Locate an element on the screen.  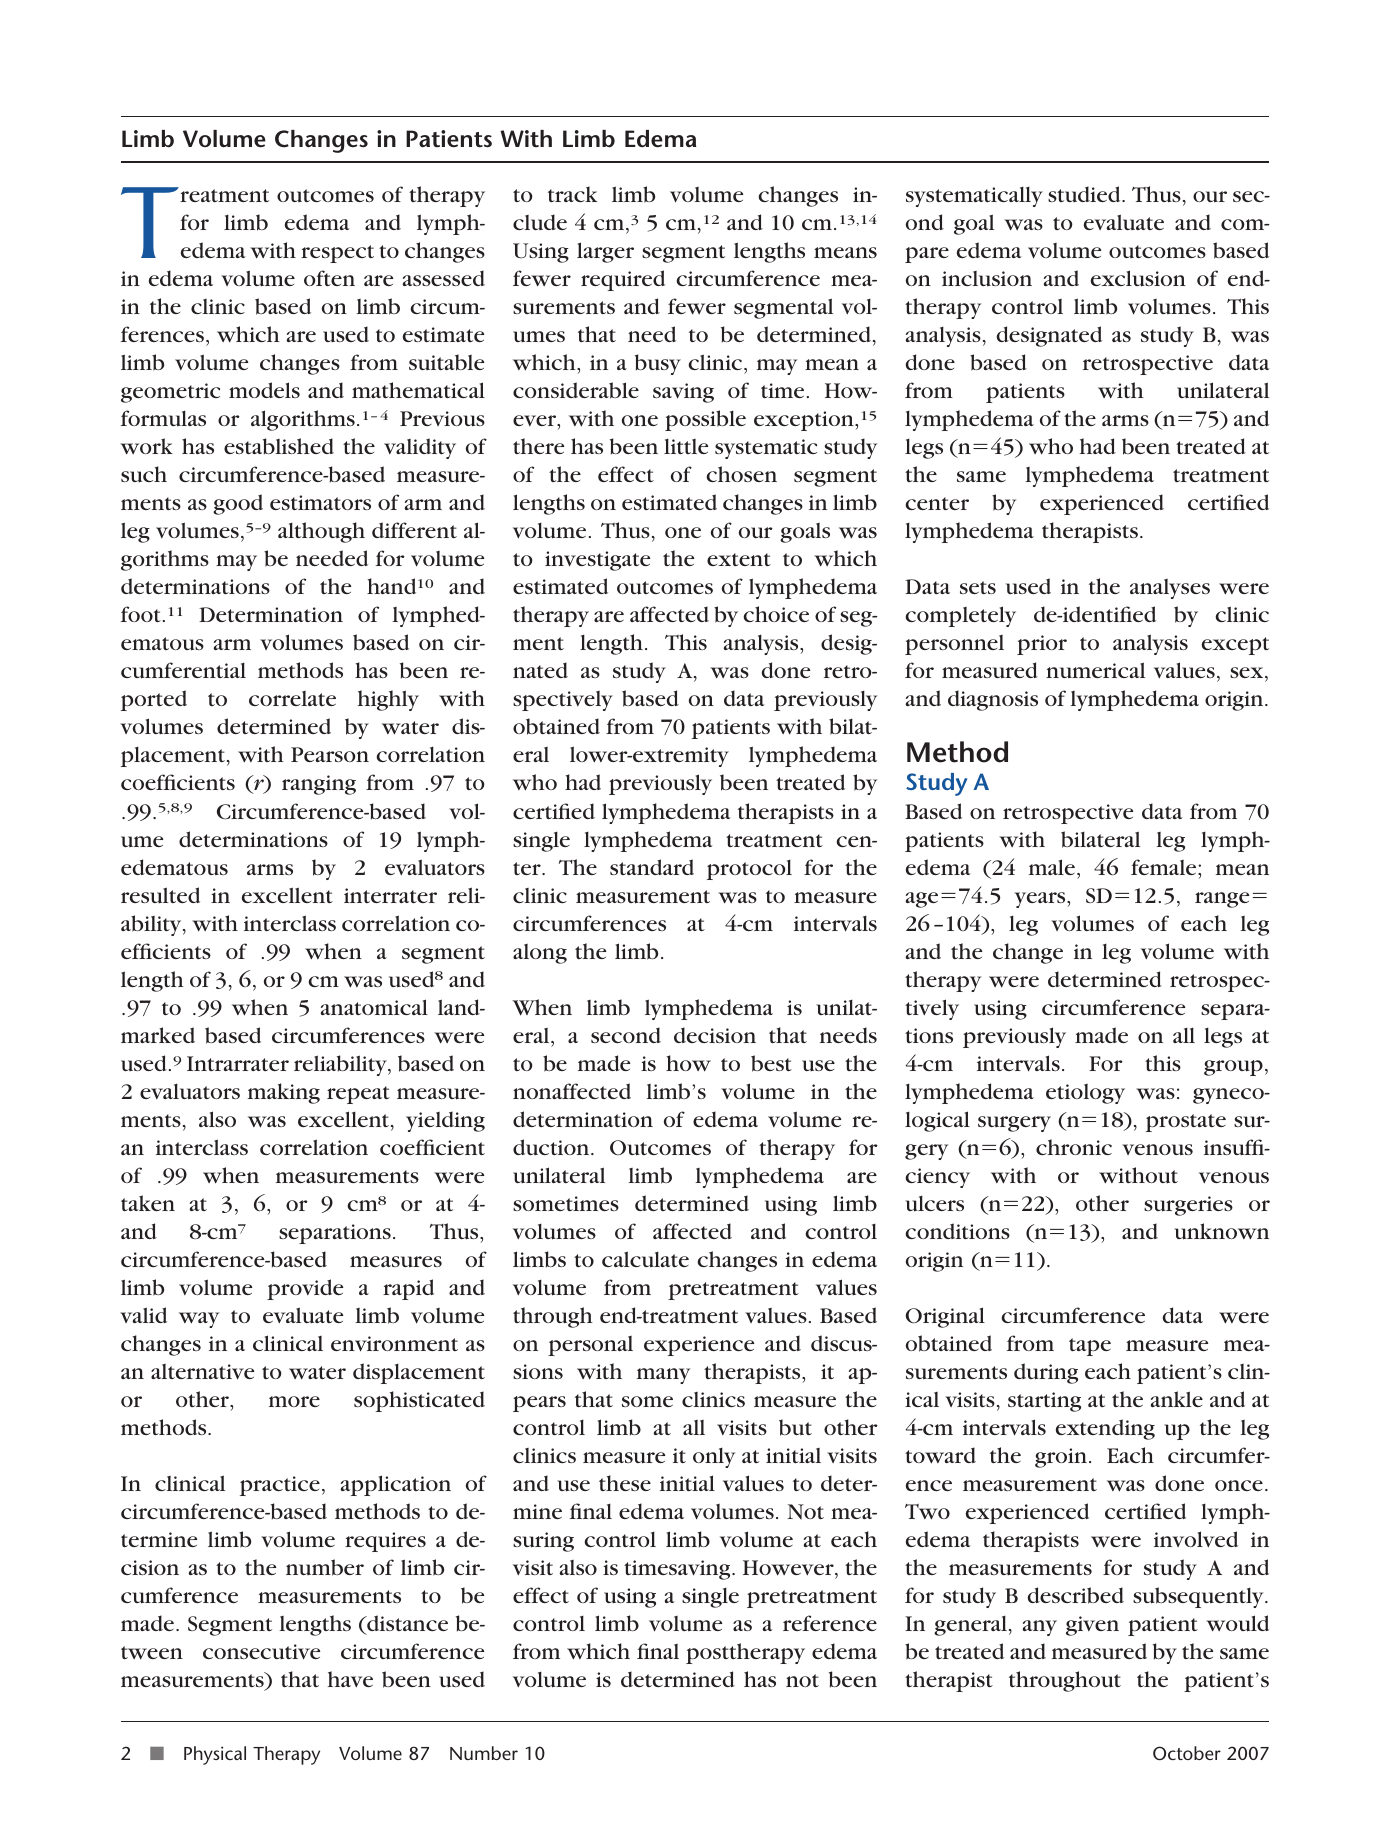
have is located at coordinates (350, 1679).
